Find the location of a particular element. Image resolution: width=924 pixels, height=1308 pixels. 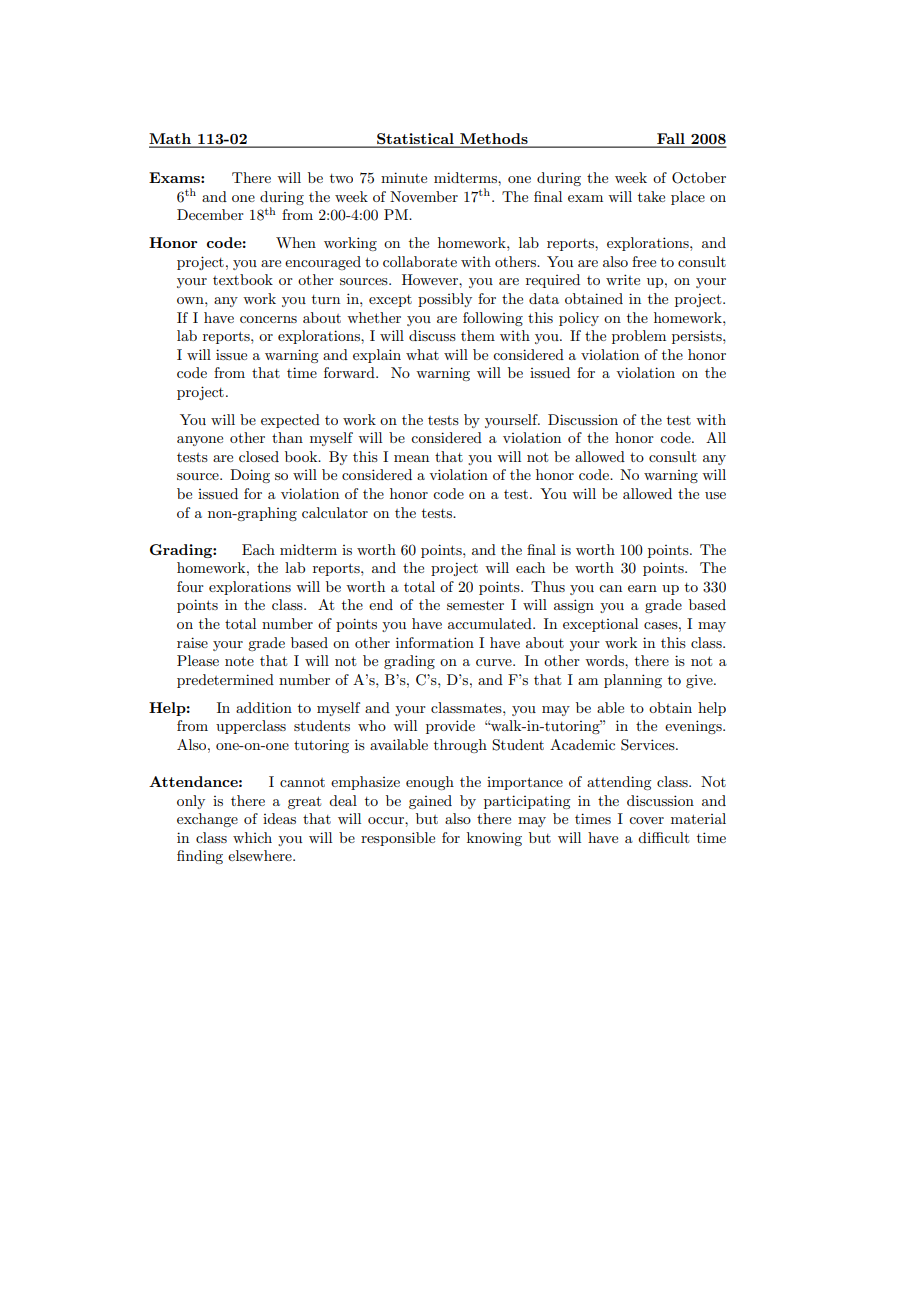

difficult is located at coordinates (663, 837).
